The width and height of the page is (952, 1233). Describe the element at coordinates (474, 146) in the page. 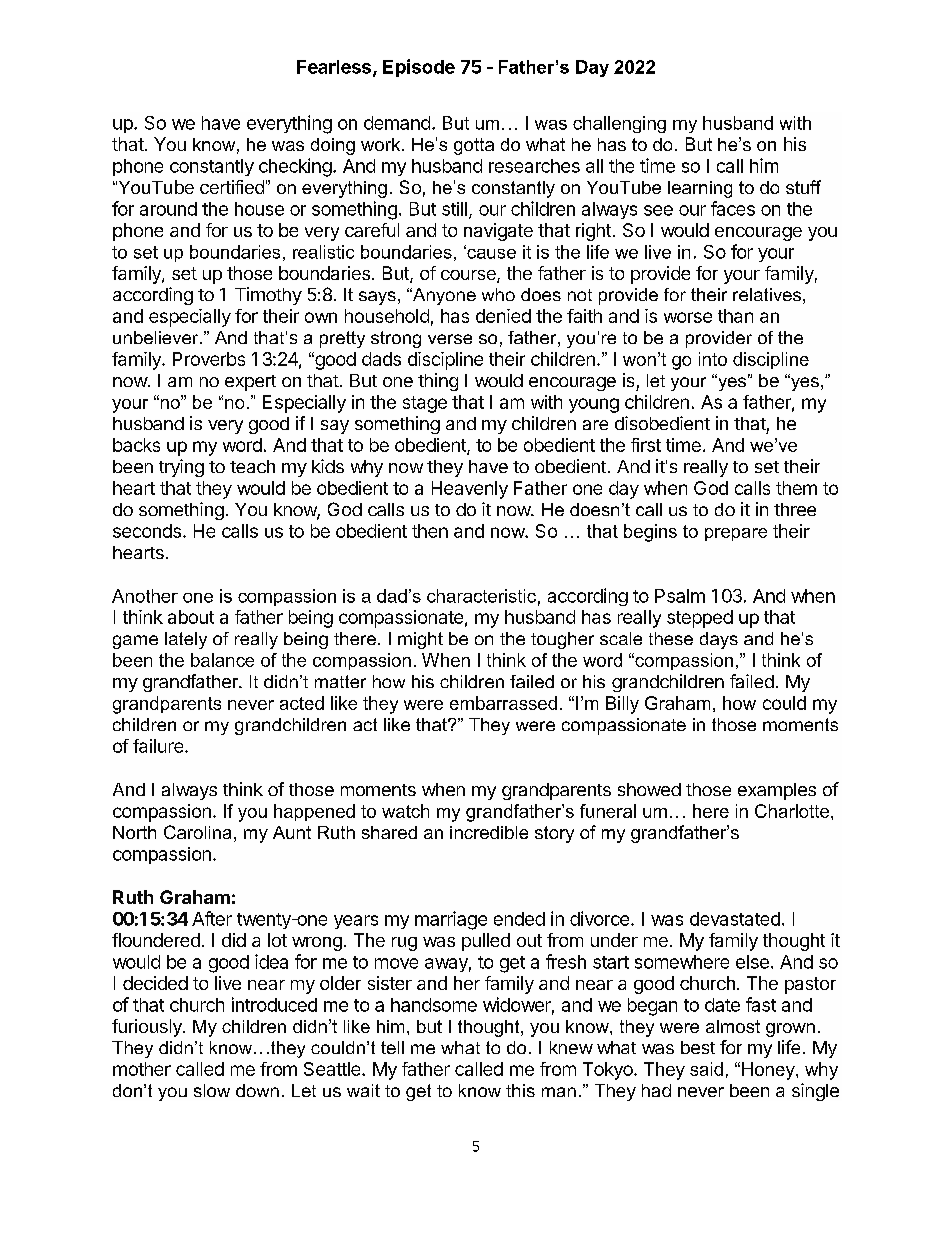

I see `gotta` at that location.
